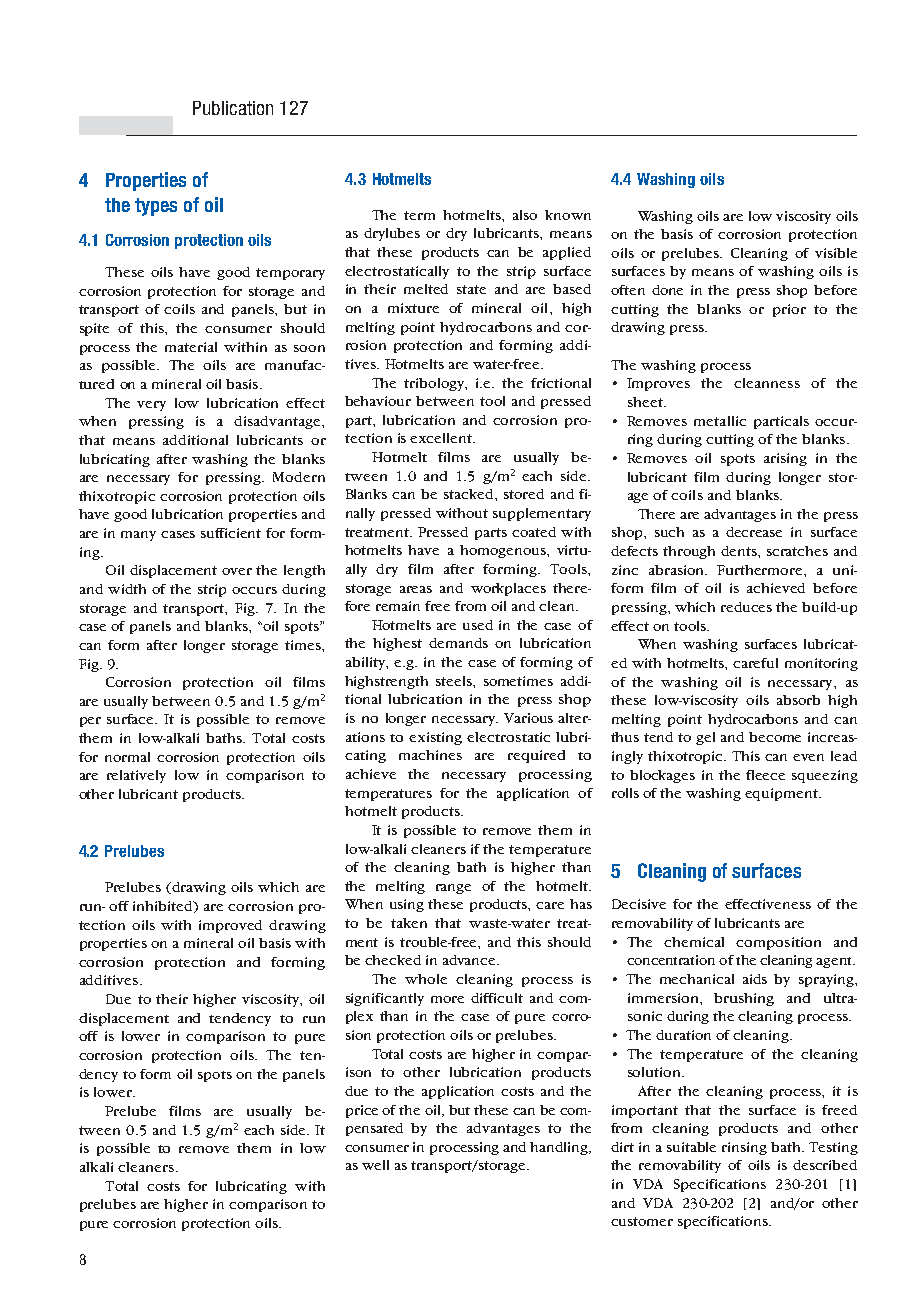  What do you see at coordinates (836, 253) in the screenshot?
I see `visible` at bounding box center [836, 253].
